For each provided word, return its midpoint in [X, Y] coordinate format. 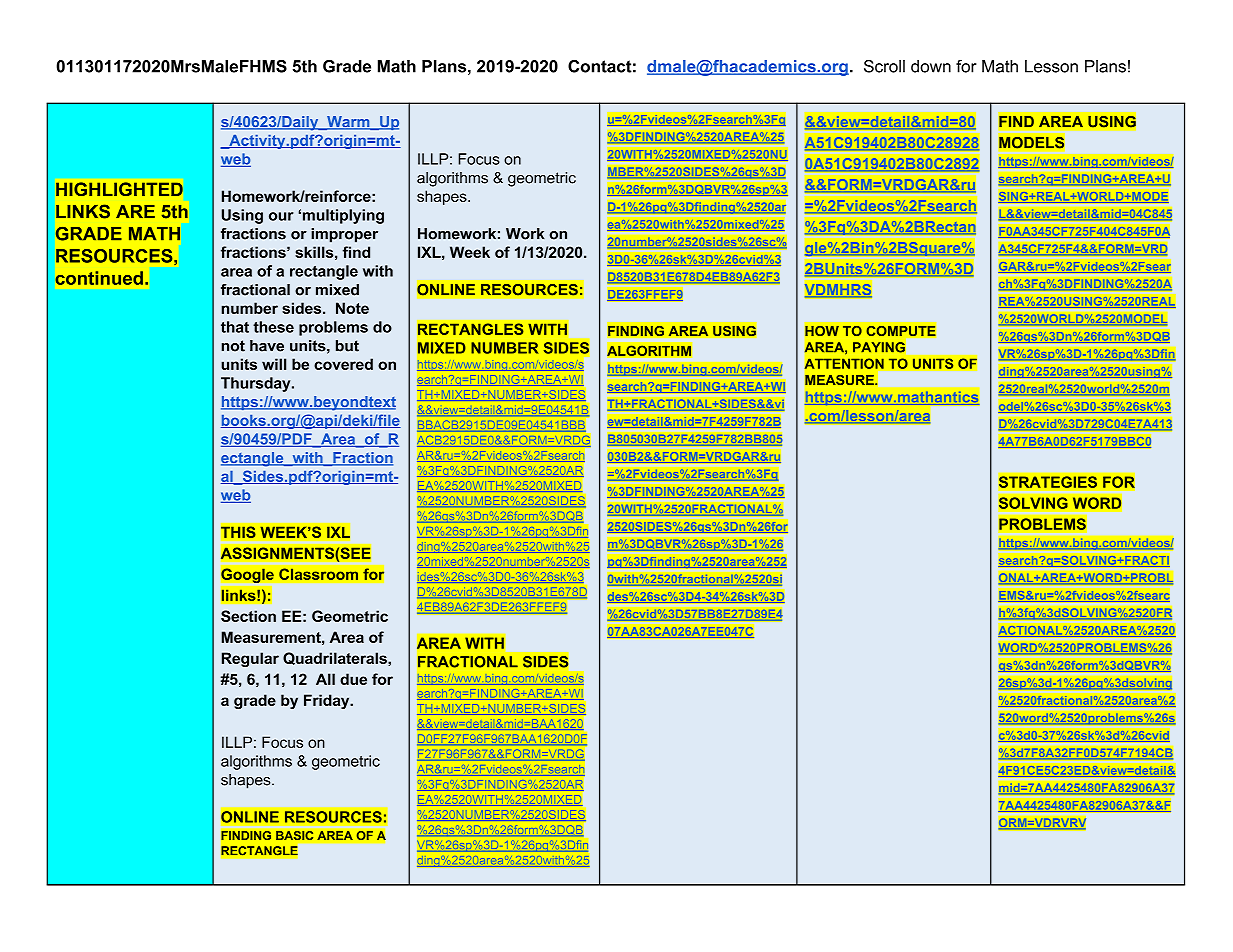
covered [343, 364]
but [347, 346]
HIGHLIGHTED [119, 189]
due [353, 679]
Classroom [318, 574]
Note [352, 308]
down [931, 66]
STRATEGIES [1048, 482]
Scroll [884, 66]
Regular [250, 659]
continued [99, 278]
